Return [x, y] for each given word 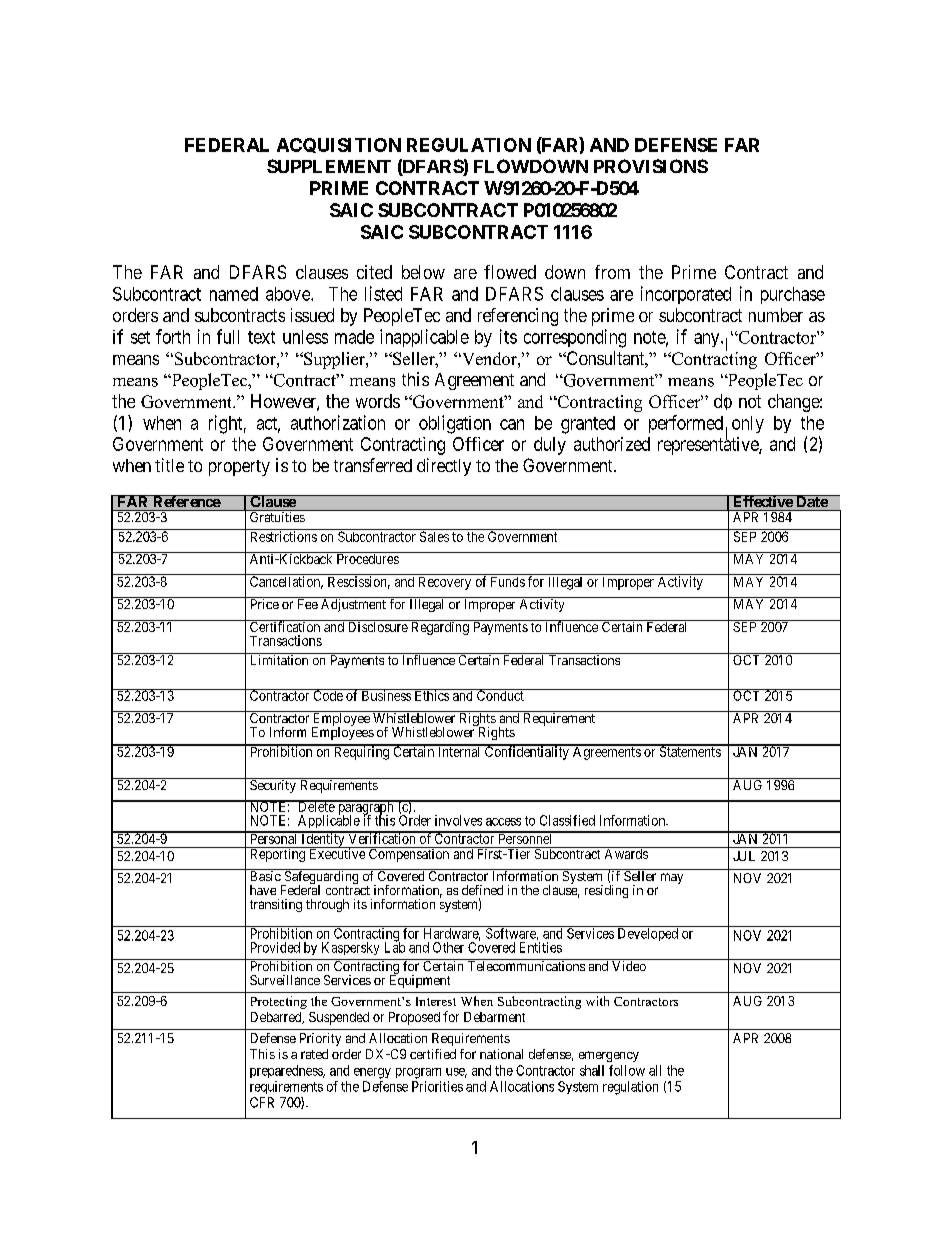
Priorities [437, 1086]
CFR [262, 1102]
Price [263, 603]
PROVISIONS [651, 166]
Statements [689, 751]
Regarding [440, 627]
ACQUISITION [339, 145]
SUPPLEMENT [329, 166]
